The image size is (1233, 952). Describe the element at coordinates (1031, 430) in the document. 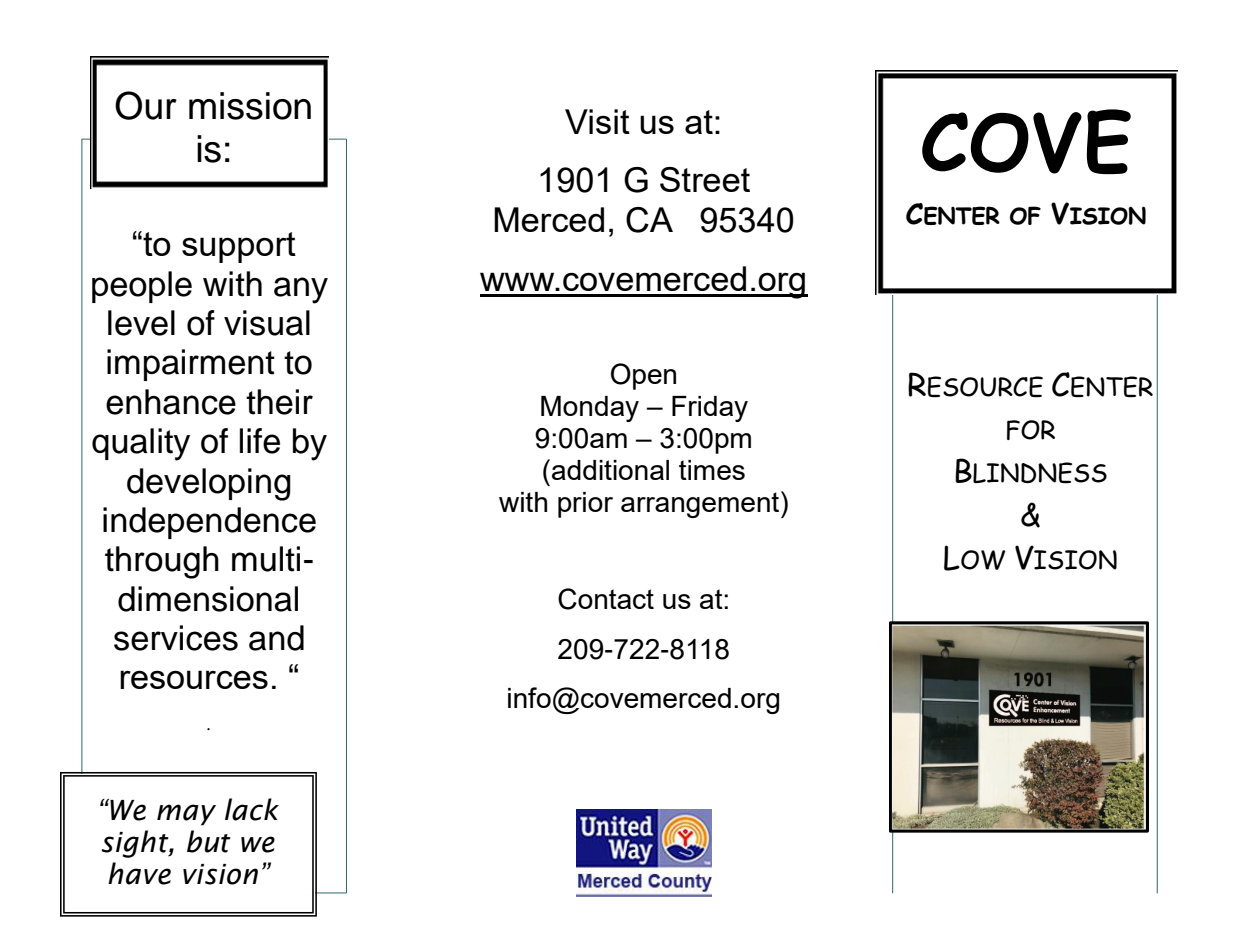

I see `FOR` at that location.
